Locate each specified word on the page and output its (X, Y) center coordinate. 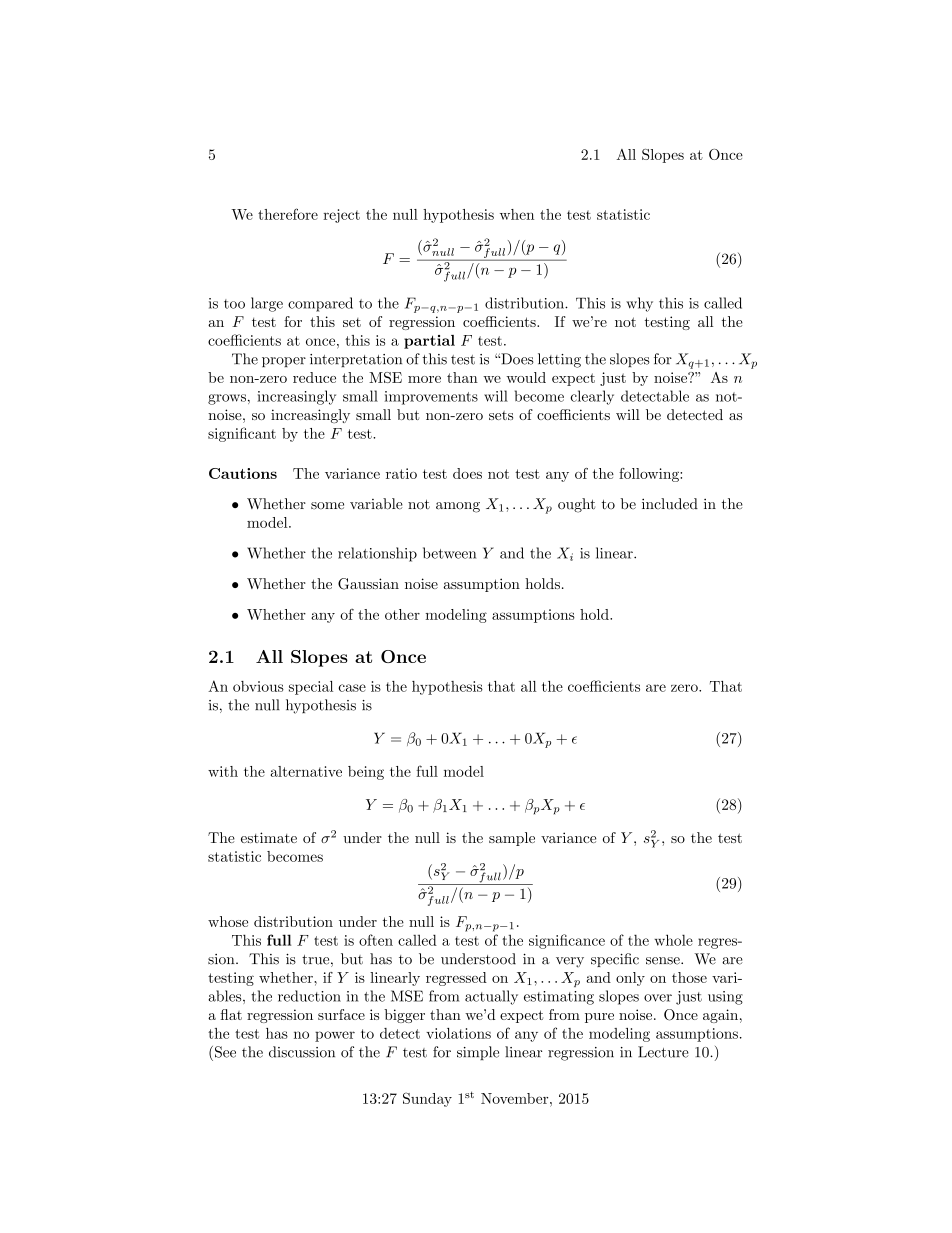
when (517, 214)
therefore (288, 214)
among (458, 507)
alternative (306, 771)
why (639, 304)
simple (478, 1053)
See (224, 1052)
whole (674, 940)
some (327, 506)
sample (512, 839)
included (670, 504)
